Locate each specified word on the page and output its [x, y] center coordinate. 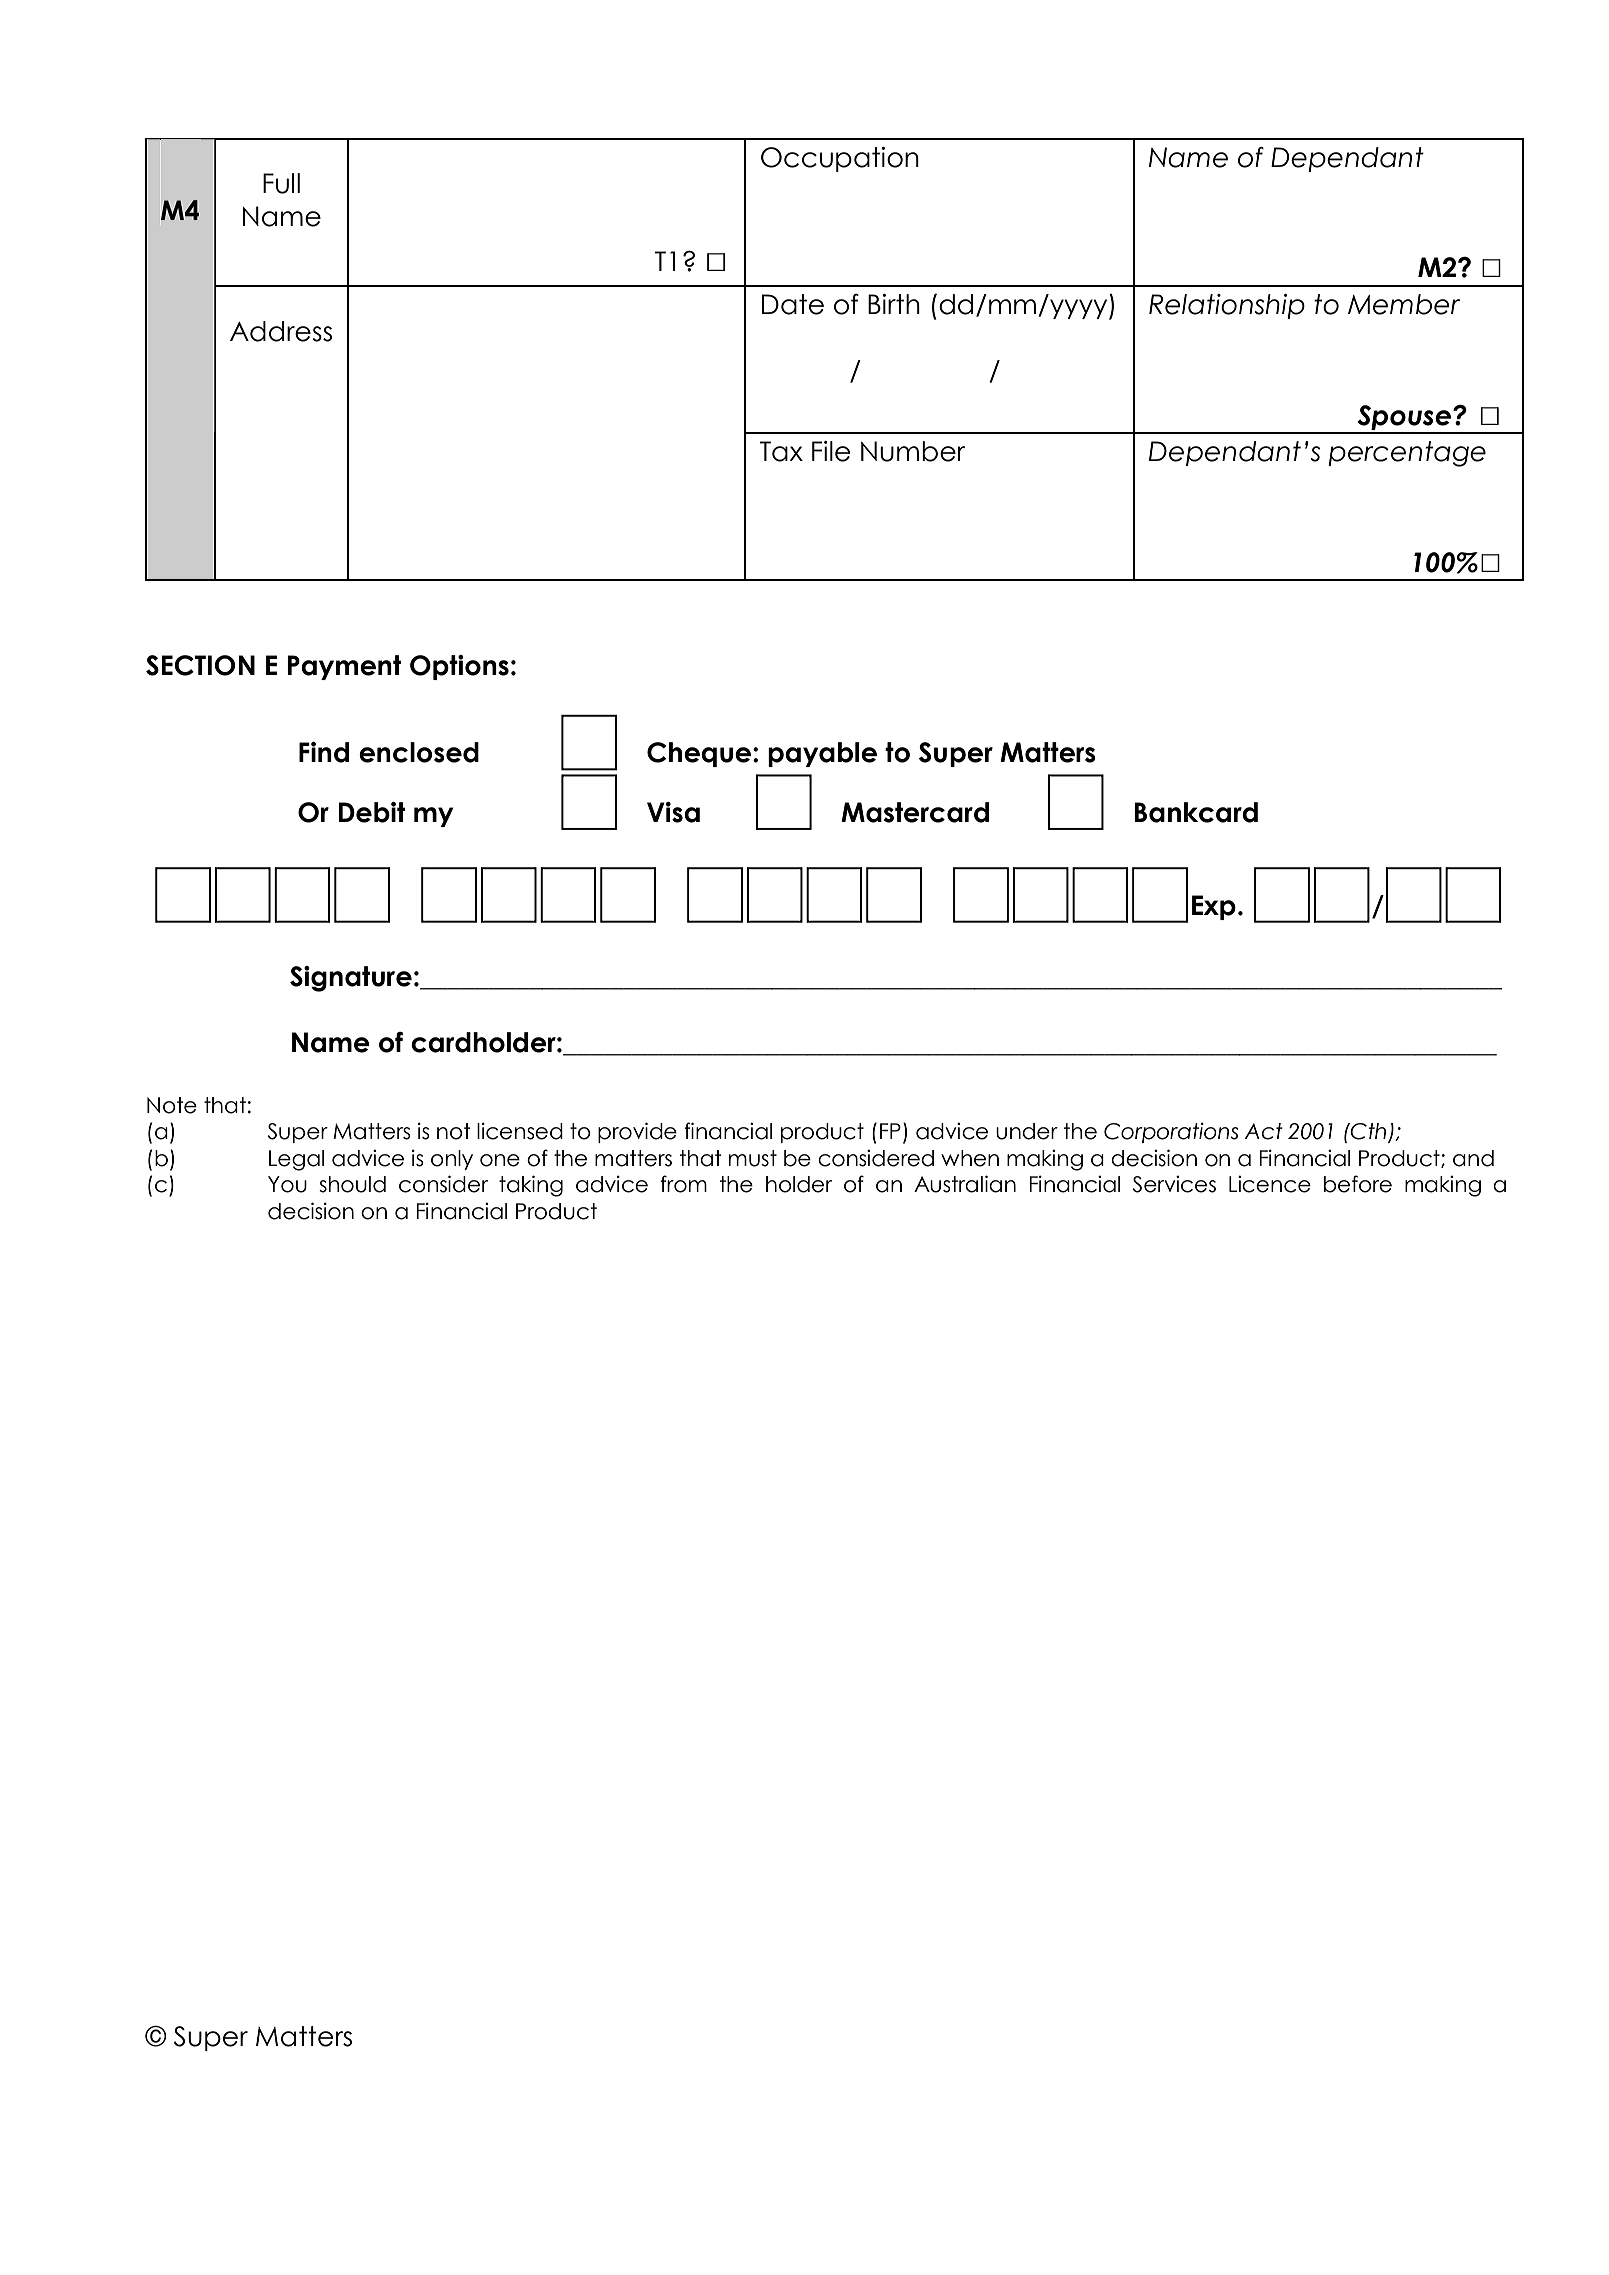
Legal [296, 1160]
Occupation [840, 159]
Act [1264, 1131]
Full [281, 183]
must [753, 1158]
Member [1404, 304]
